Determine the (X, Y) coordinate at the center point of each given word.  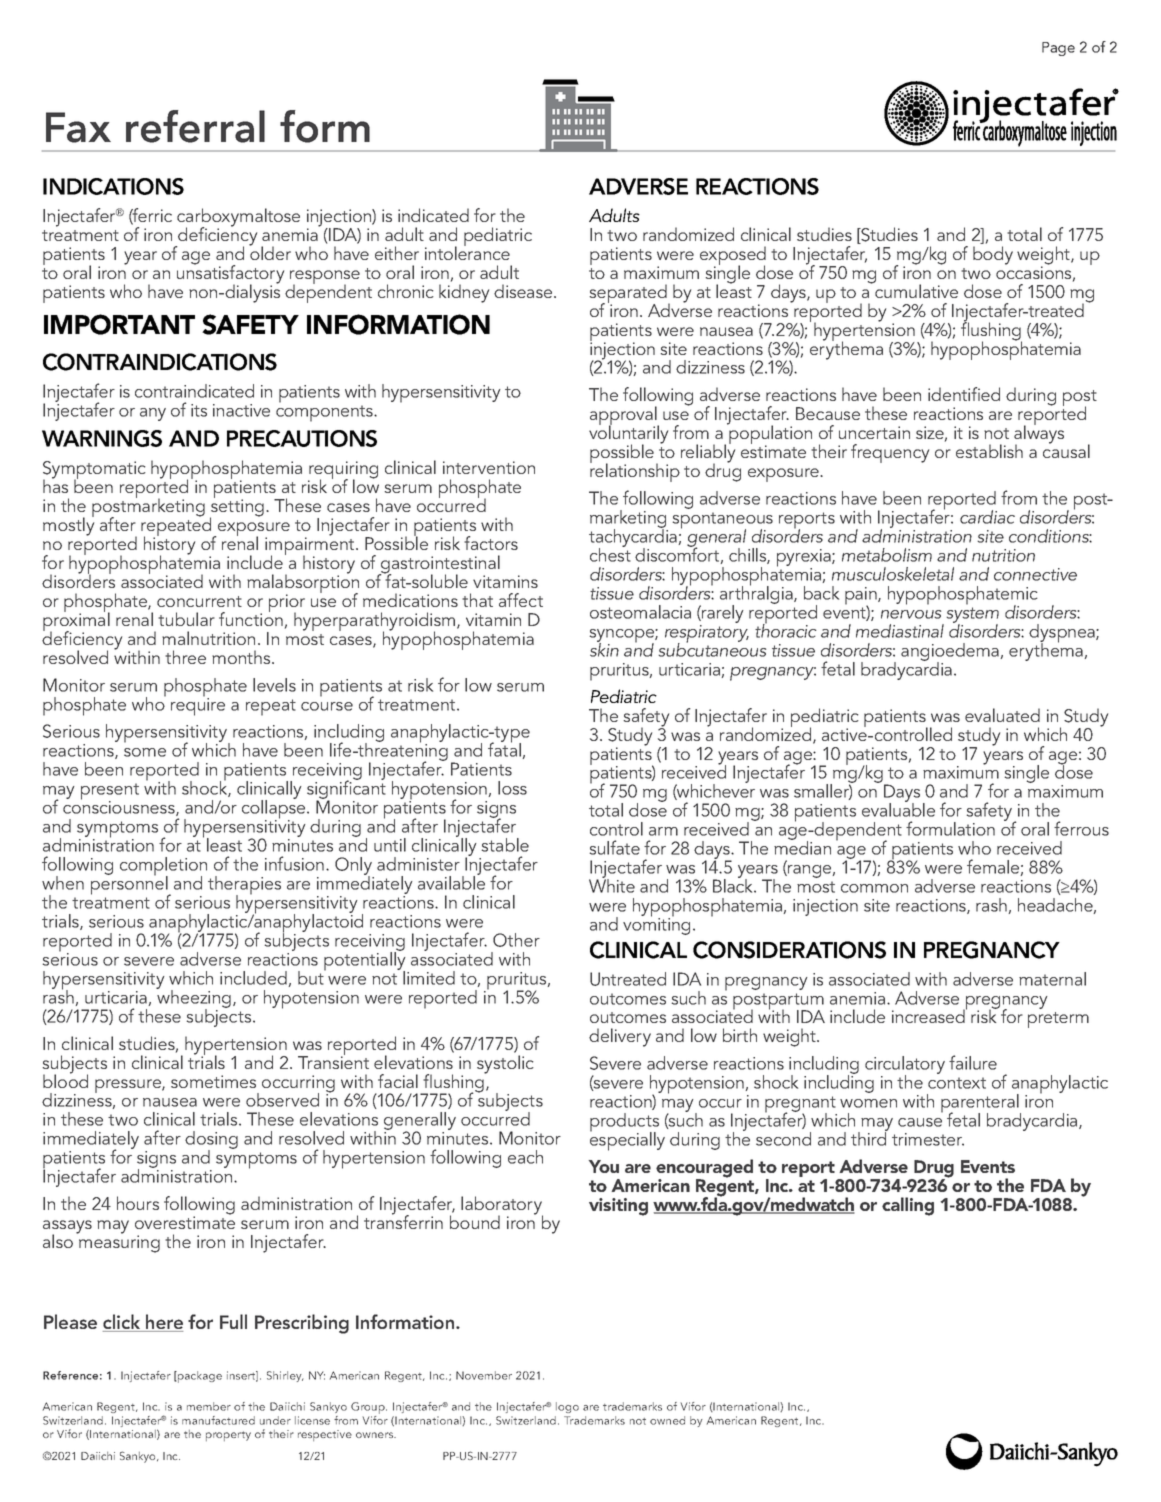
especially (627, 1140)
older (270, 252)
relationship (635, 471)
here (163, 1323)
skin (604, 649)
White (612, 885)
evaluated (1002, 715)
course (327, 706)
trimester (928, 1139)
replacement (602, 279)
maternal (1052, 979)
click (123, 1323)
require (198, 705)
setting (238, 508)
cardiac (987, 517)
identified (964, 394)
